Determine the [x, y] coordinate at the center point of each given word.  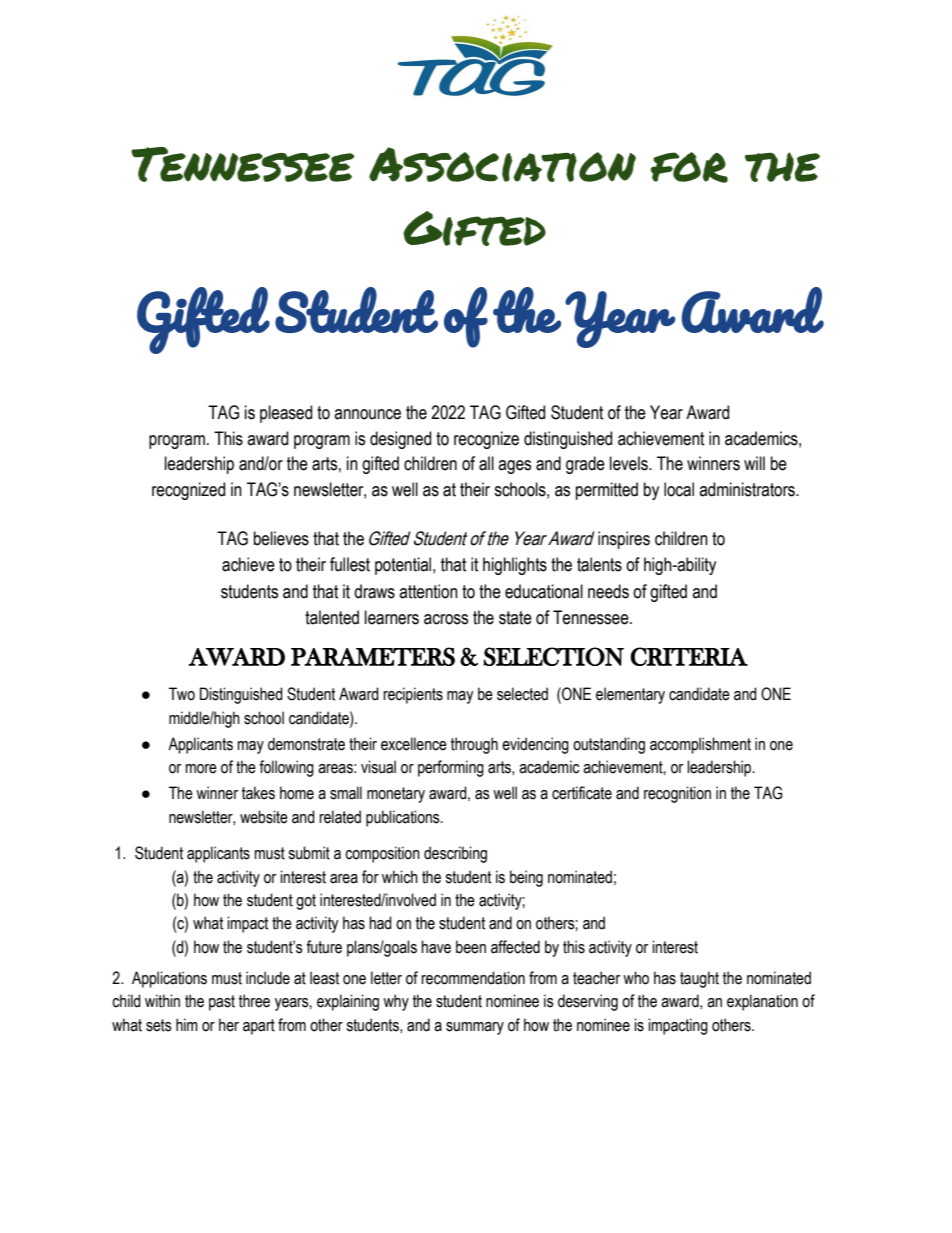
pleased [286, 414]
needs [608, 591]
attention [428, 591]
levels [630, 463]
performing [451, 768]
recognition [677, 794]
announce [367, 414]
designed [400, 440]
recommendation [473, 978]
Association [502, 164]
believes [281, 538]
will [754, 463]
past [222, 1003]
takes [258, 793]
